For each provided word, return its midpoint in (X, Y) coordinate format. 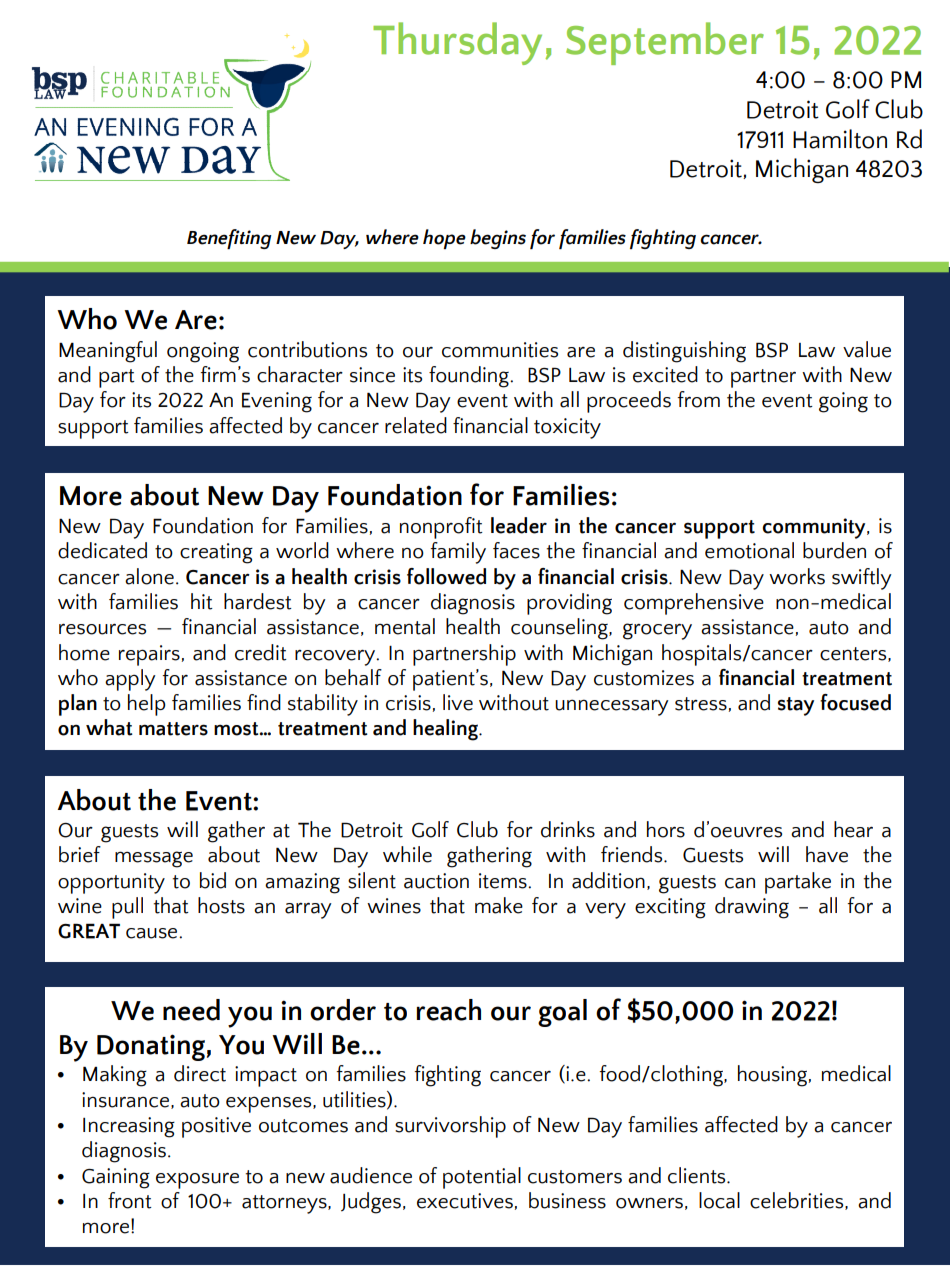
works (797, 576)
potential (482, 1178)
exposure (197, 1180)
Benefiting (229, 239)
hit (202, 601)
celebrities (798, 1201)
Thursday (457, 43)
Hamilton (840, 139)
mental (405, 626)
